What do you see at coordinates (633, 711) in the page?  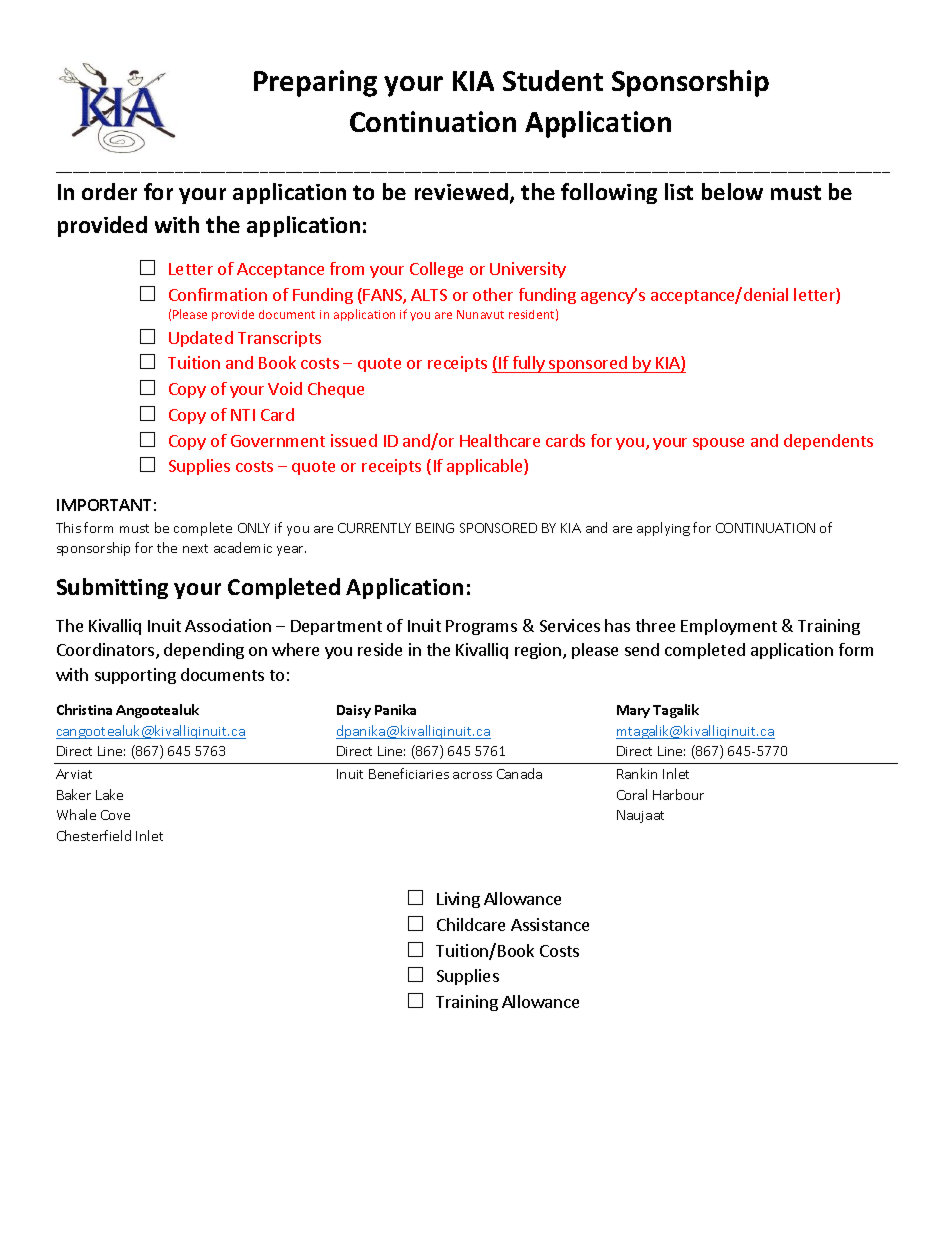 I see `Mary` at bounding box center [633, 711].
